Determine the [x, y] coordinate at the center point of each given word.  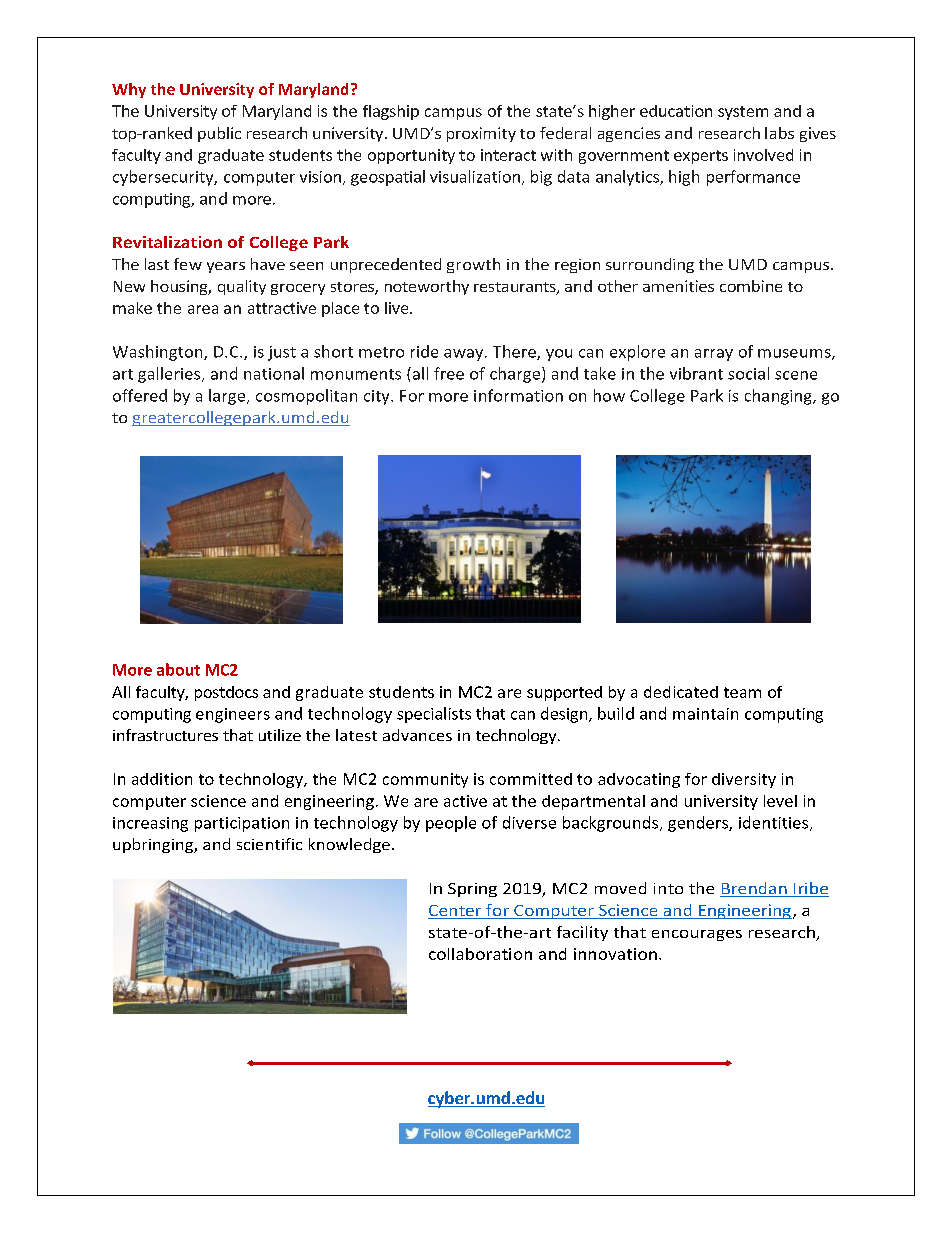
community [425, 780]
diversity [744, 780]
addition [162, 779]
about [178, 669]
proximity [481, 134]
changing [779, 397]
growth [473, 265]
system [743, 113]
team [742, 692]
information [518, 395]
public [219, 134]
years [226, 267]
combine [751, 286]
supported [564, 693]
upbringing [154, 845]
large [228, 397]
